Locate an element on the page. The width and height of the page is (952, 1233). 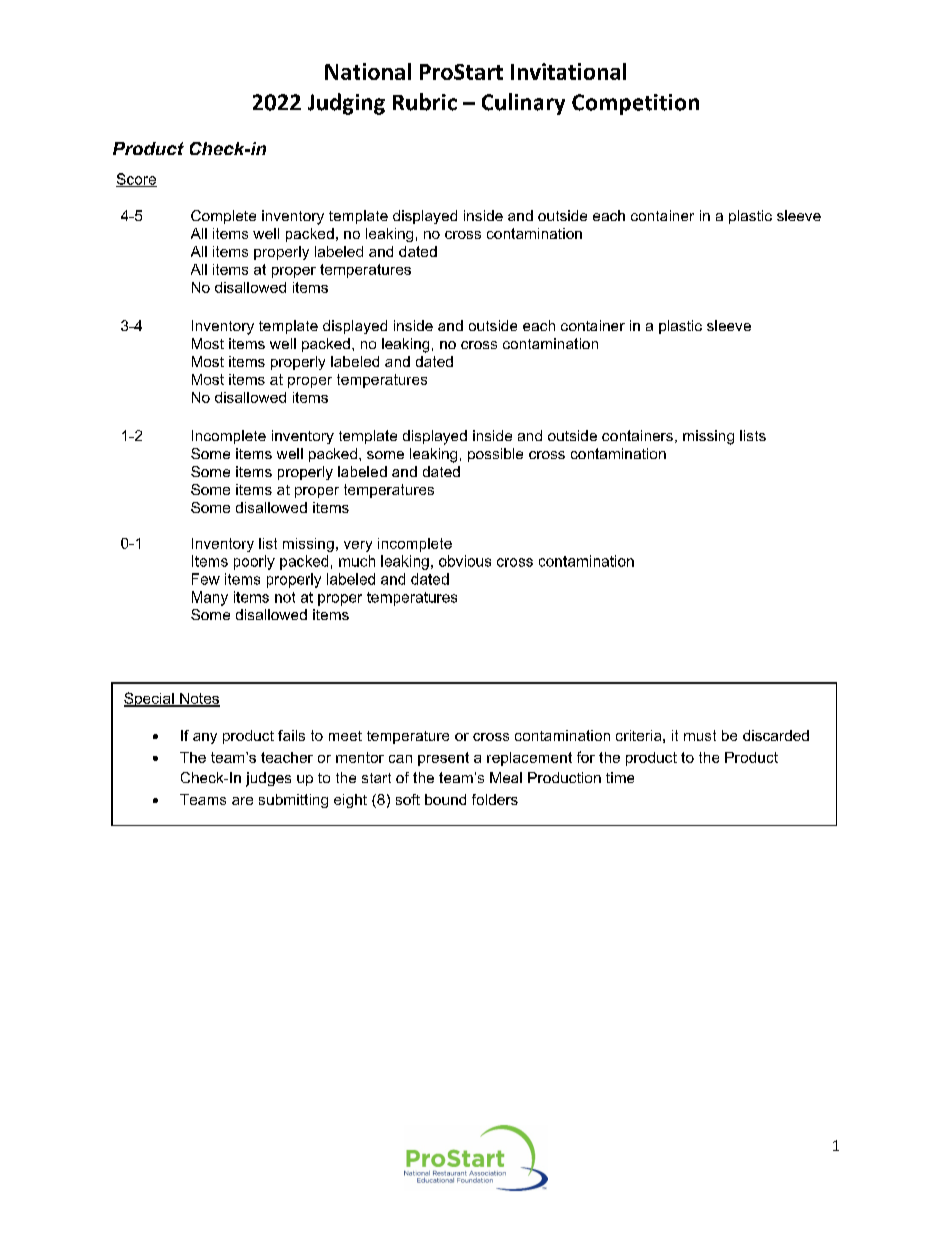
possible is located at coordinates (495, 455).
